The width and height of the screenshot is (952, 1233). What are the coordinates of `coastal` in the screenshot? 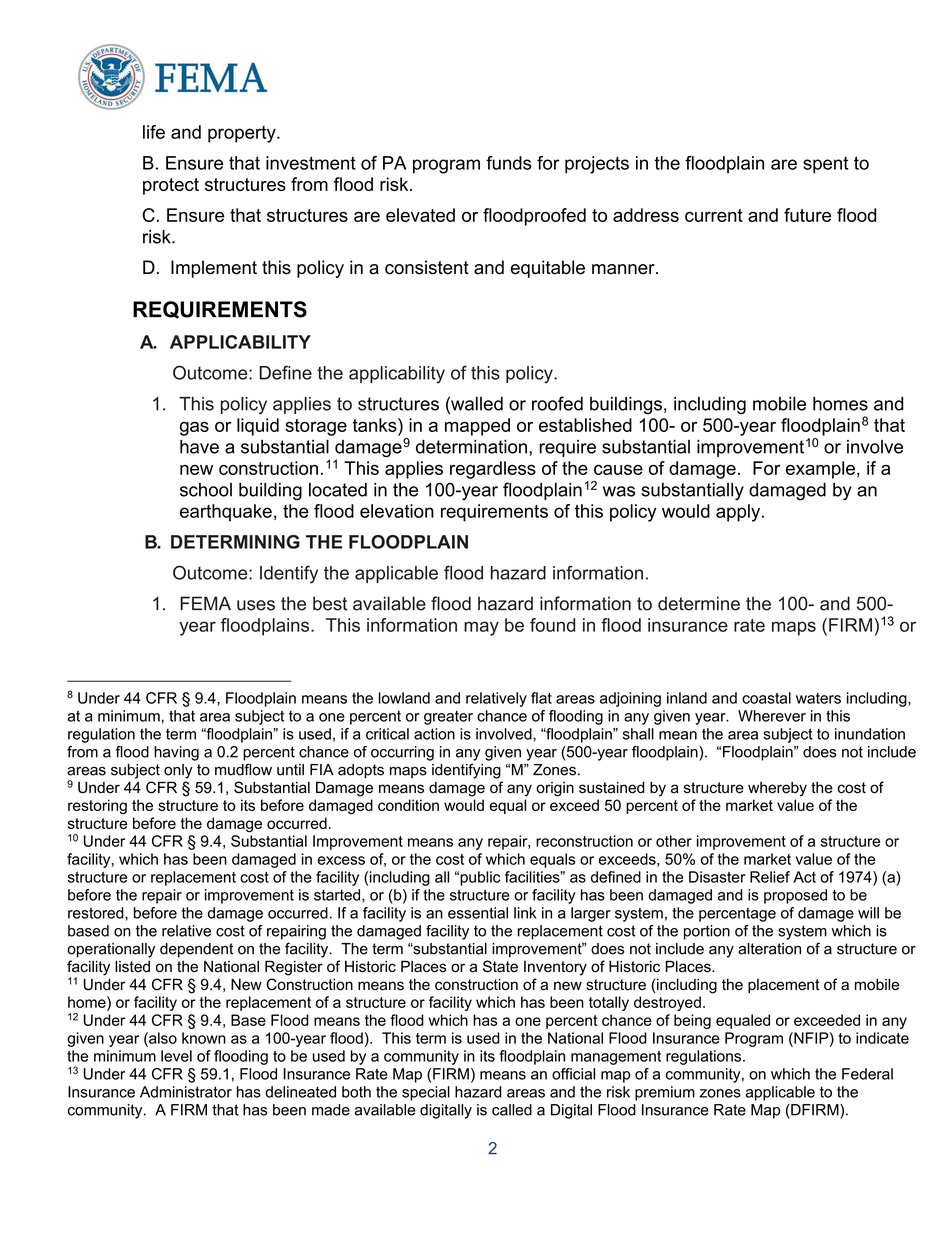 It's located at (766, 698).
